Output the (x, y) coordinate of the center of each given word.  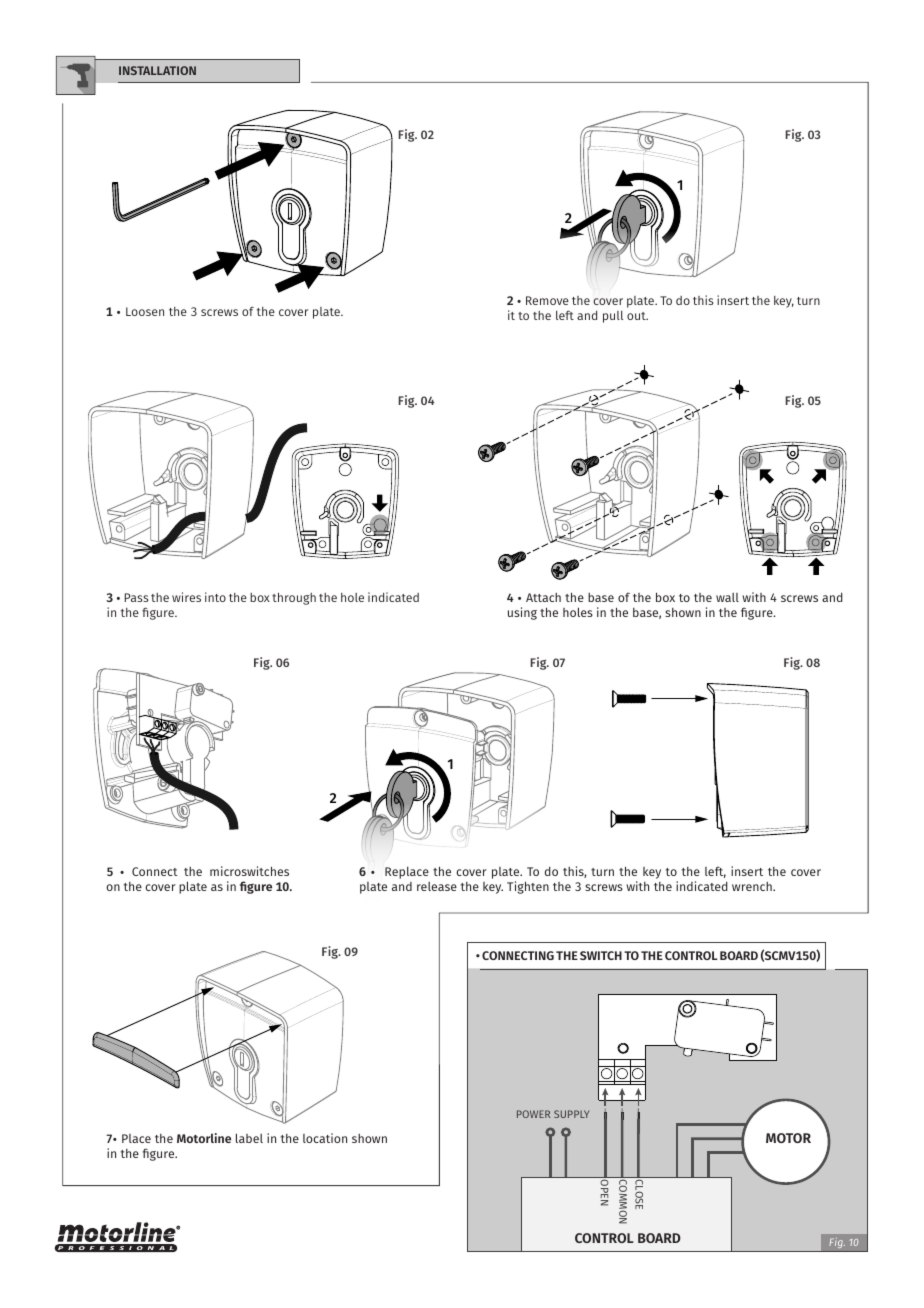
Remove (547, 300)
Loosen (145, 311)
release (437, 886)
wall (727, 597)
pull (613, 317)
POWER (533, 1114)
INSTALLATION (157, 70)
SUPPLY (571, 1114)
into (215, 597)
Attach (543, 597)
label (249, 1138)
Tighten (528, 887)
